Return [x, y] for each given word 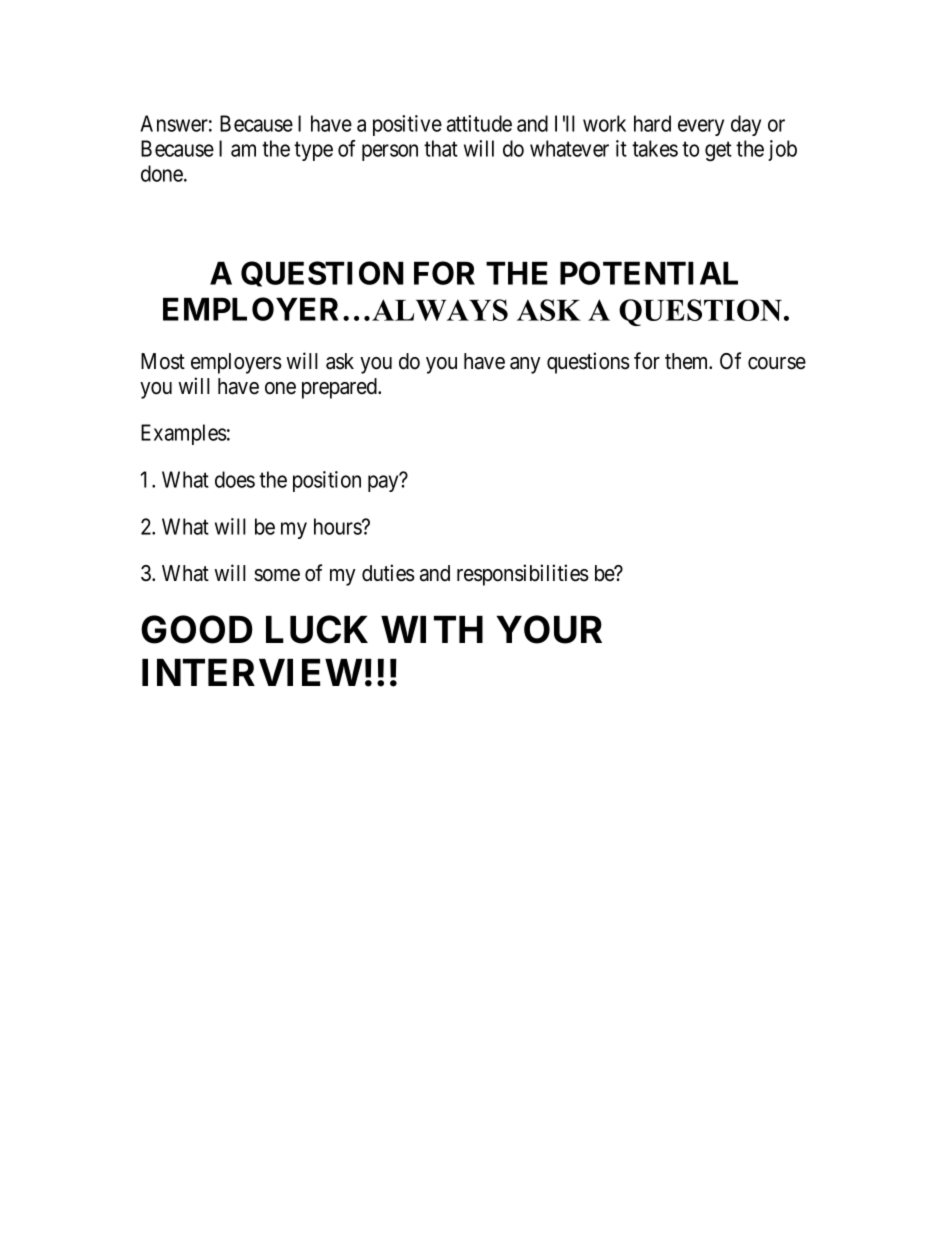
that [441, 148]
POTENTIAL [649, 273]
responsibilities [523, 575]
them [688, 361]
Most [163, 361]
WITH [432, 629]
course [777, 363]
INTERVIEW [252, 672]
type [313, 151]
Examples [184, 434]
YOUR [549, 629]
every [701, 127]
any [525, 365]
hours [338, 526]
